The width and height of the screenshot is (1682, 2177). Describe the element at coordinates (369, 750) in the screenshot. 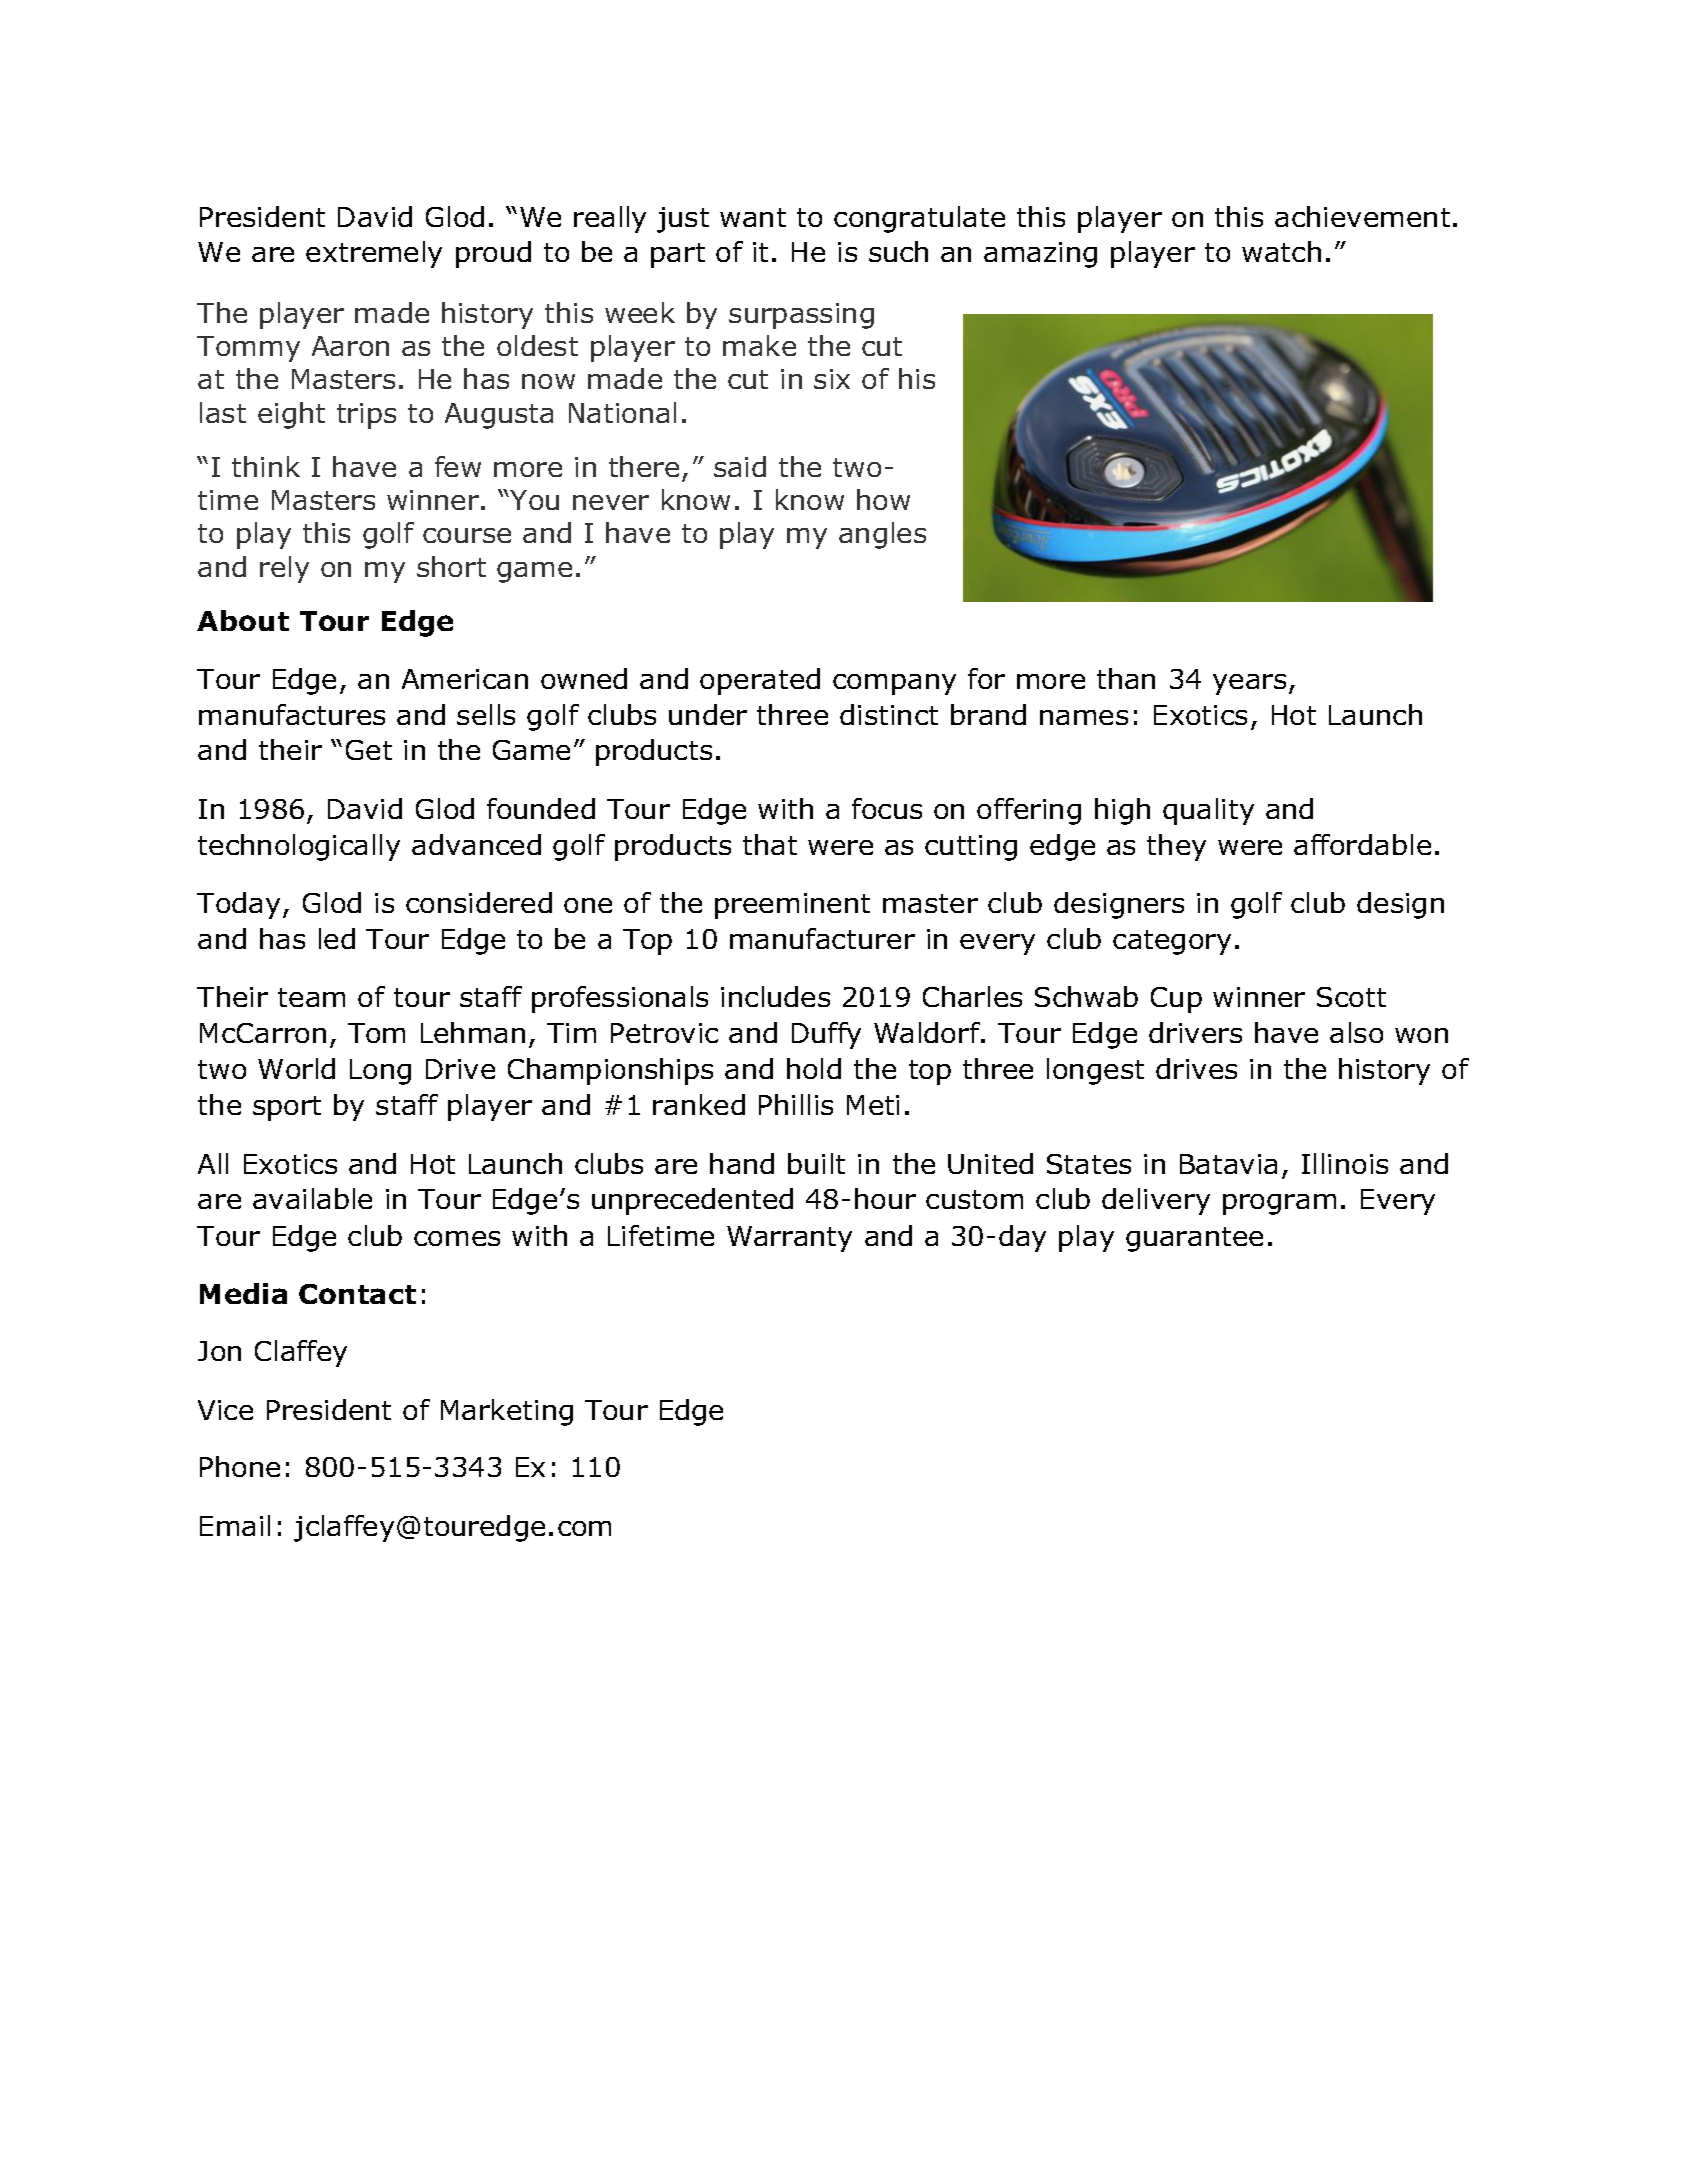

I see `Get` at that location.
